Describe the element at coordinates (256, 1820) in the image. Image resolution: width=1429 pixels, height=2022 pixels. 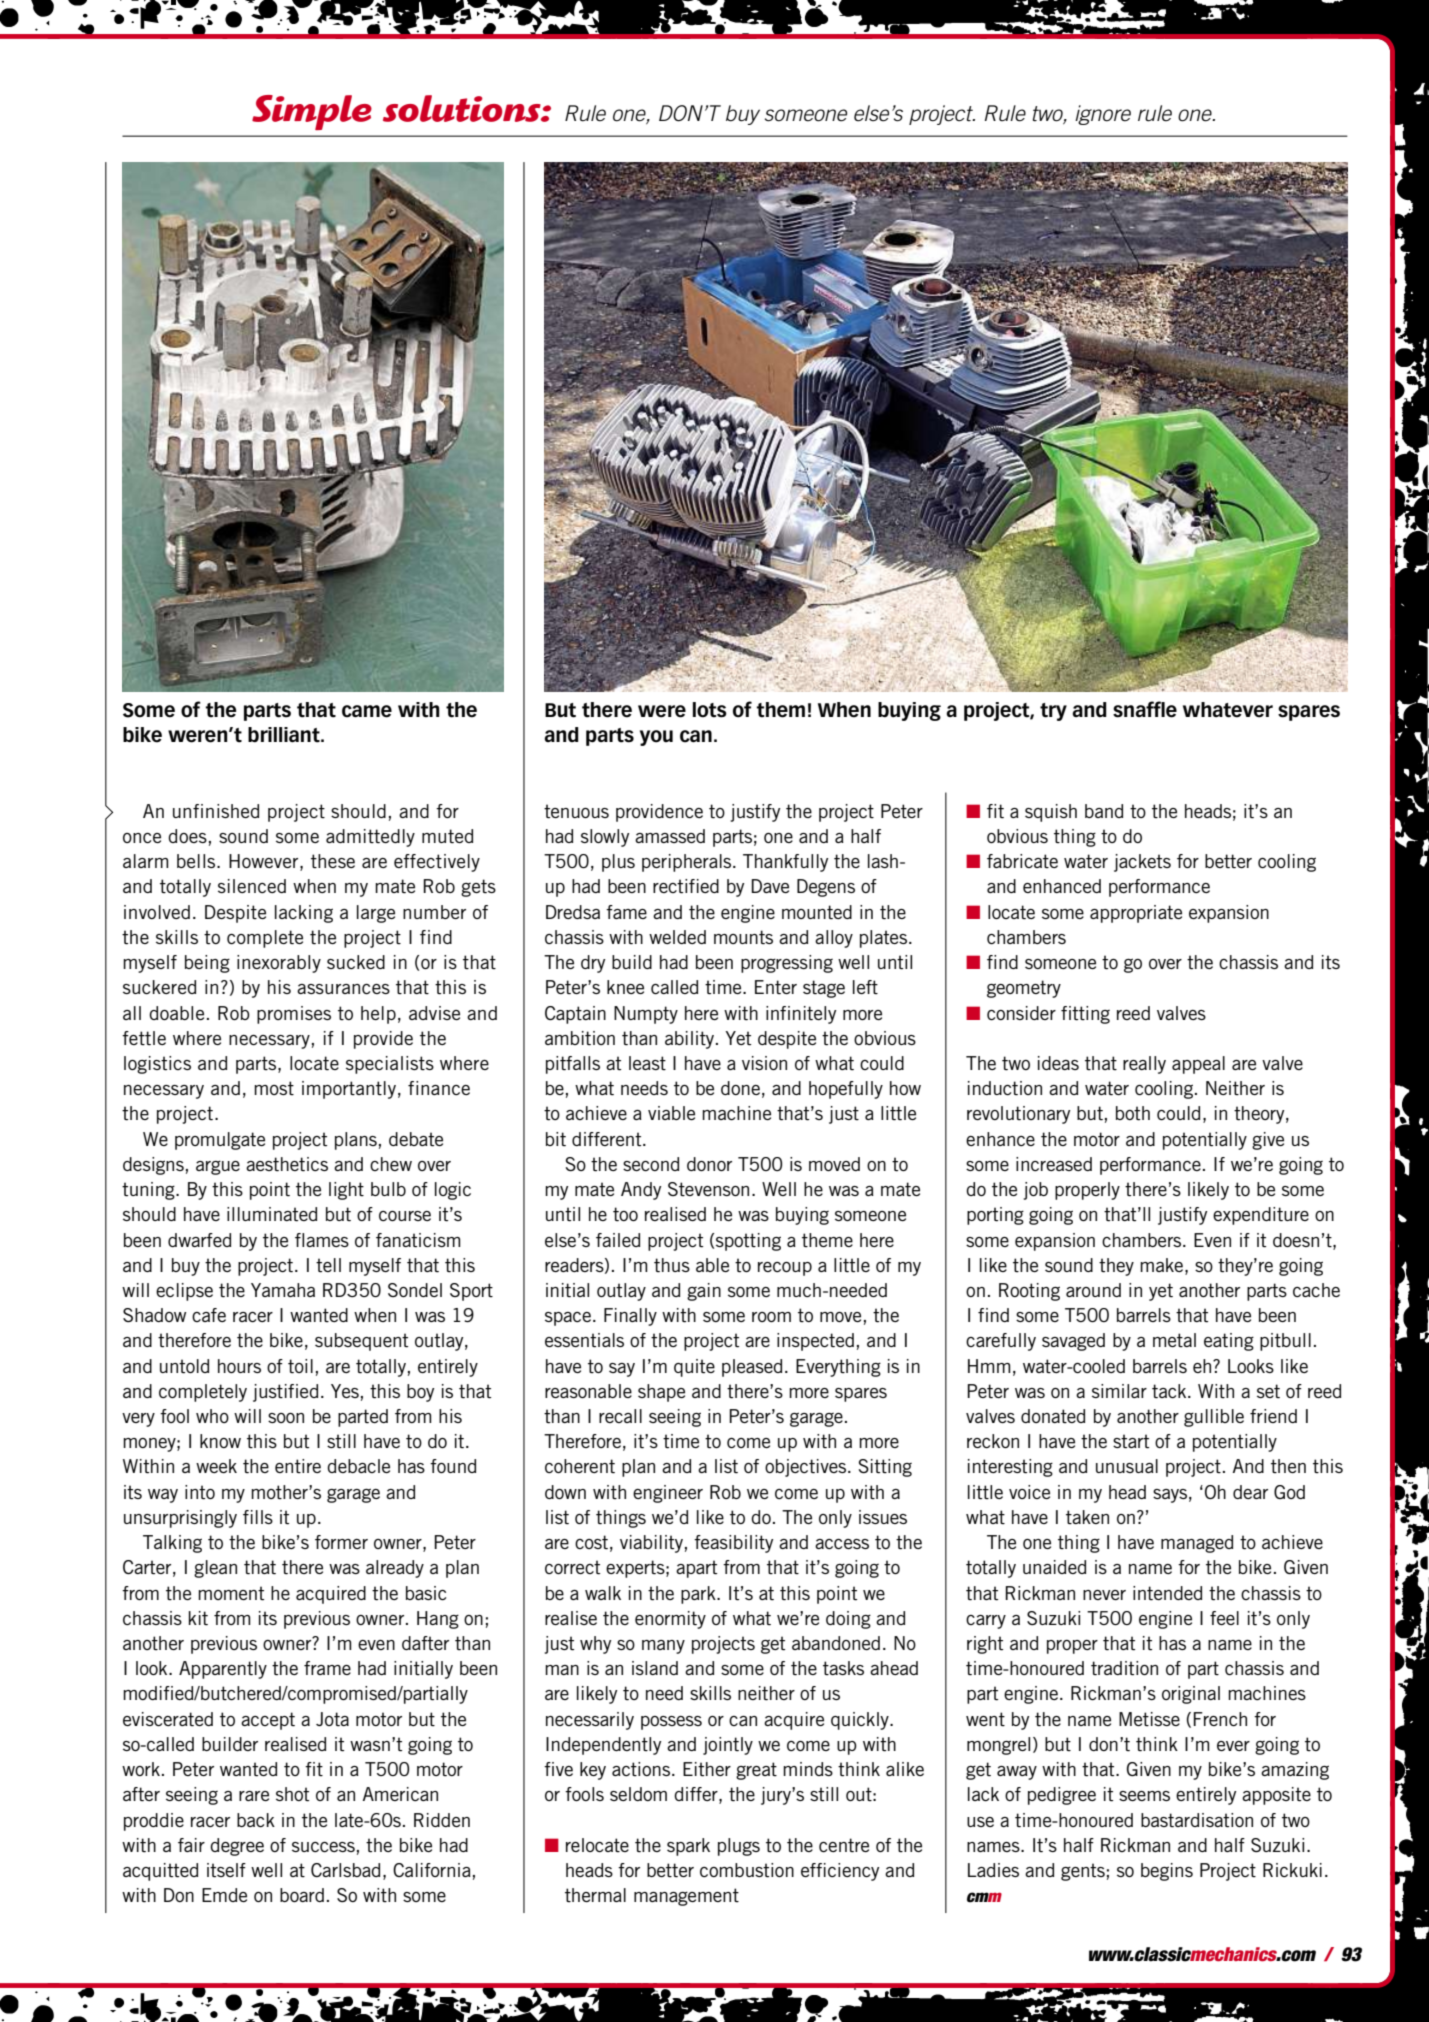
I see `back` at that location.
